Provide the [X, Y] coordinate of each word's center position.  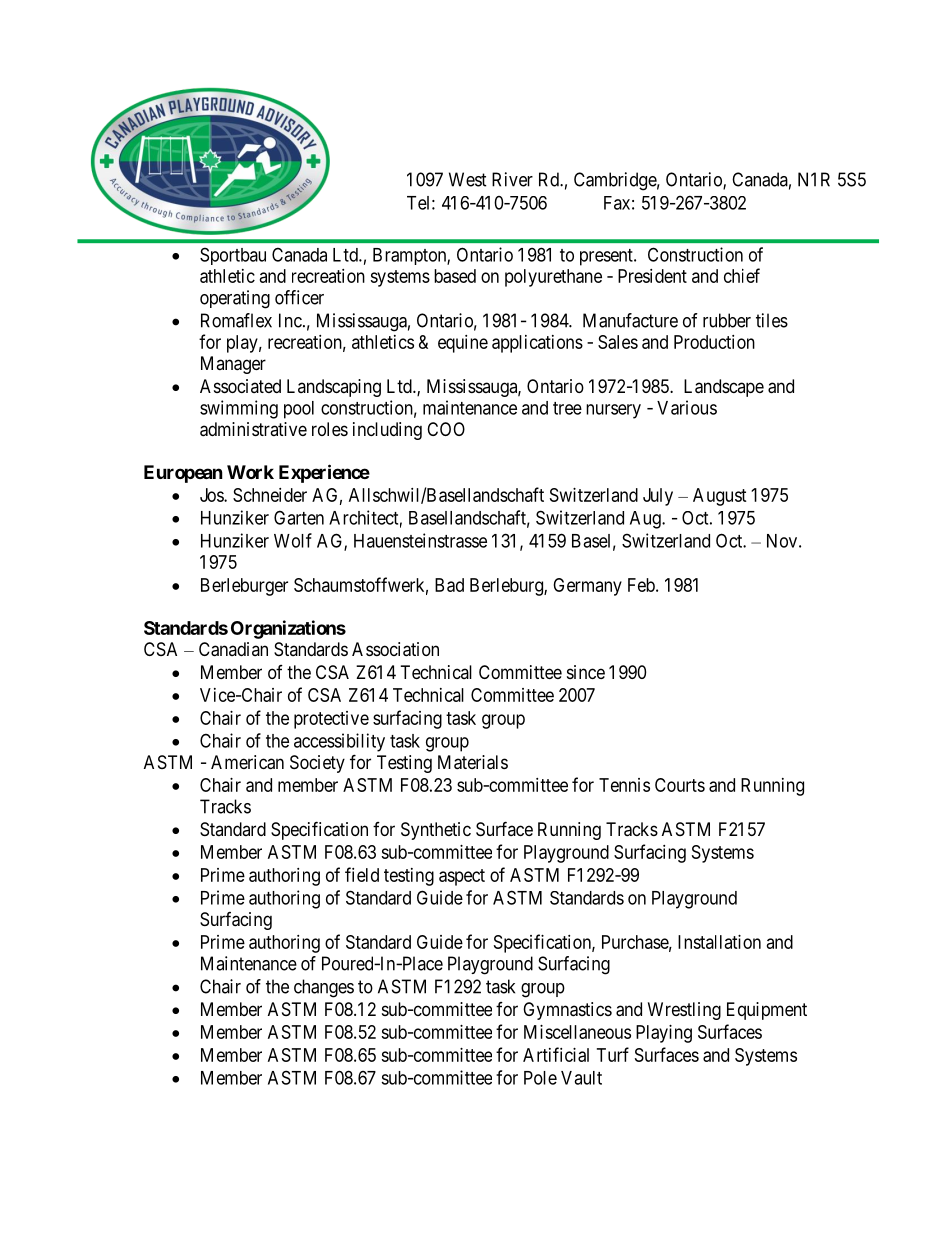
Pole [540, 1078]
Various [687, 407]
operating [235, 299]
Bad [449, 585]
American [247, 762]
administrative [253, 429]
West [468, 179]
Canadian [233, 649]
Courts [680, 785]
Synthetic [436, 831]
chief [742, 275]
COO [446, 429]
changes [324, 988]
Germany [587, 587]
